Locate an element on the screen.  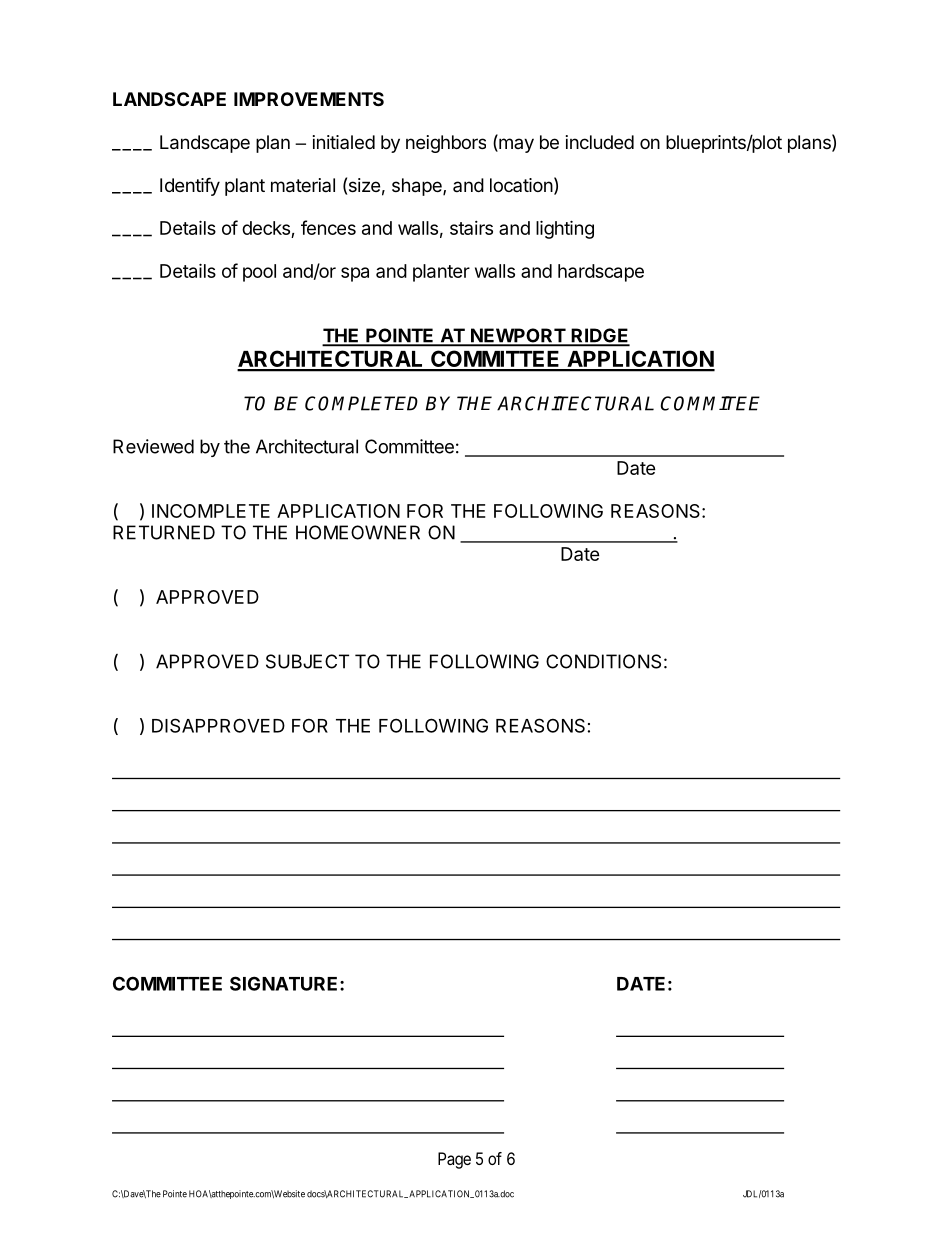
NEWPORT is located at coordinates (517, 336).
